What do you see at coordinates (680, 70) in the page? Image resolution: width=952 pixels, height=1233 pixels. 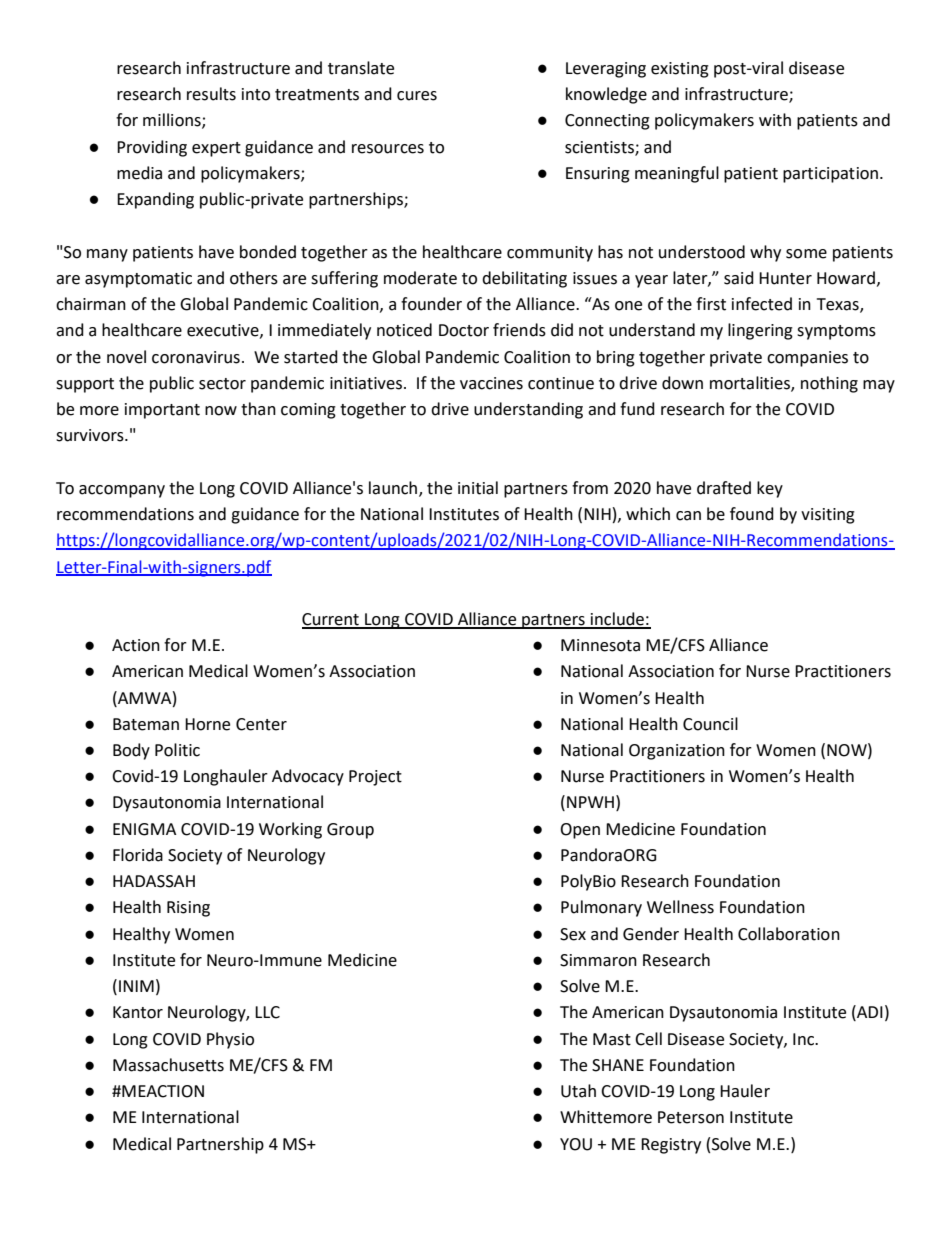 I see `existing` at bounding box center [680, 70].
